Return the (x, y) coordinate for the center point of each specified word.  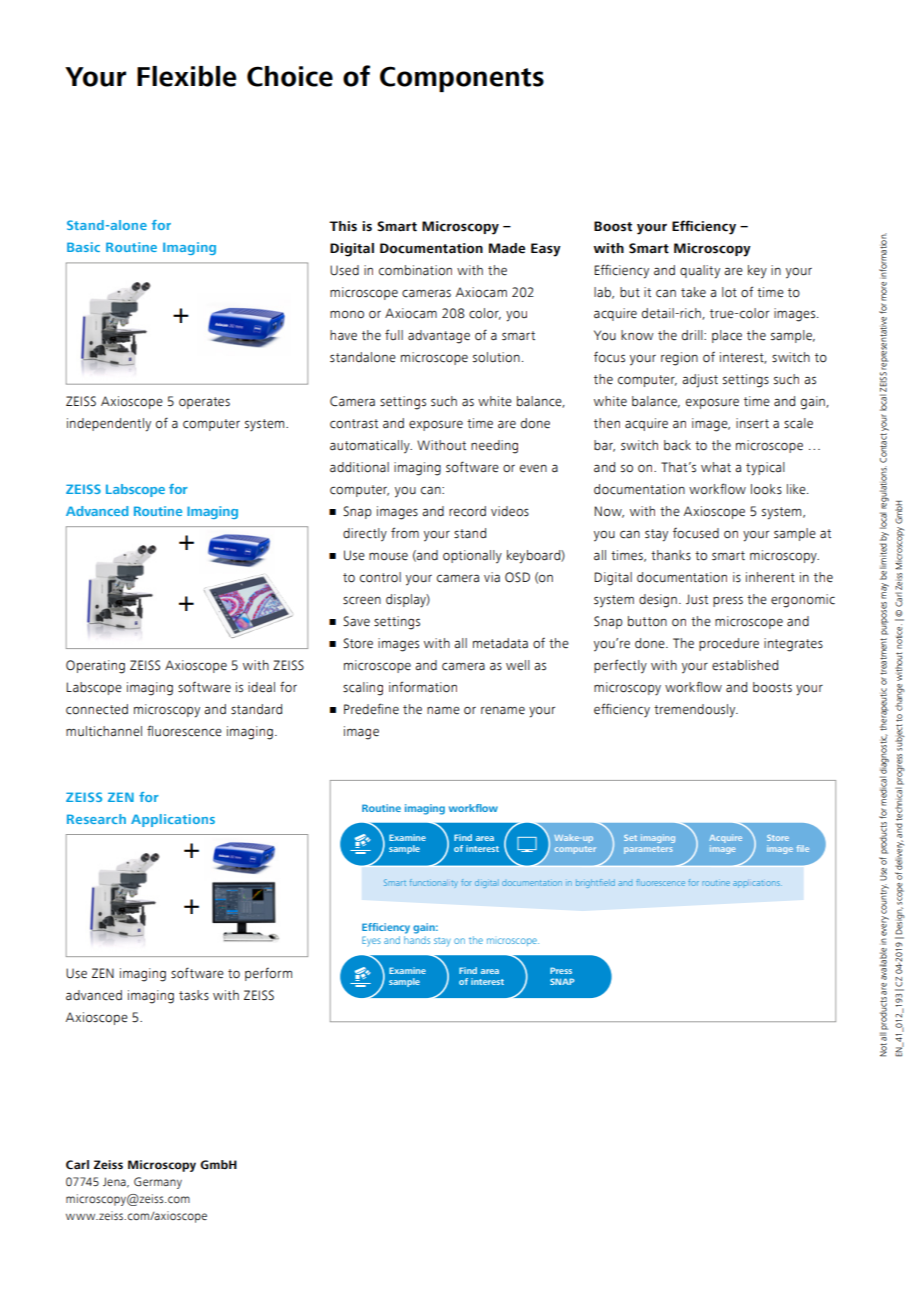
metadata (500, 643)
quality (700, 272)
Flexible (186, 76)
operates (204, 403)
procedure (729, 644)
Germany (158, 1183)
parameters (648, 850)
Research (96, 819)
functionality (434, 883)
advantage (439, 337)
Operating (95, 667)
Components (462, 79)
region (679, 359)
